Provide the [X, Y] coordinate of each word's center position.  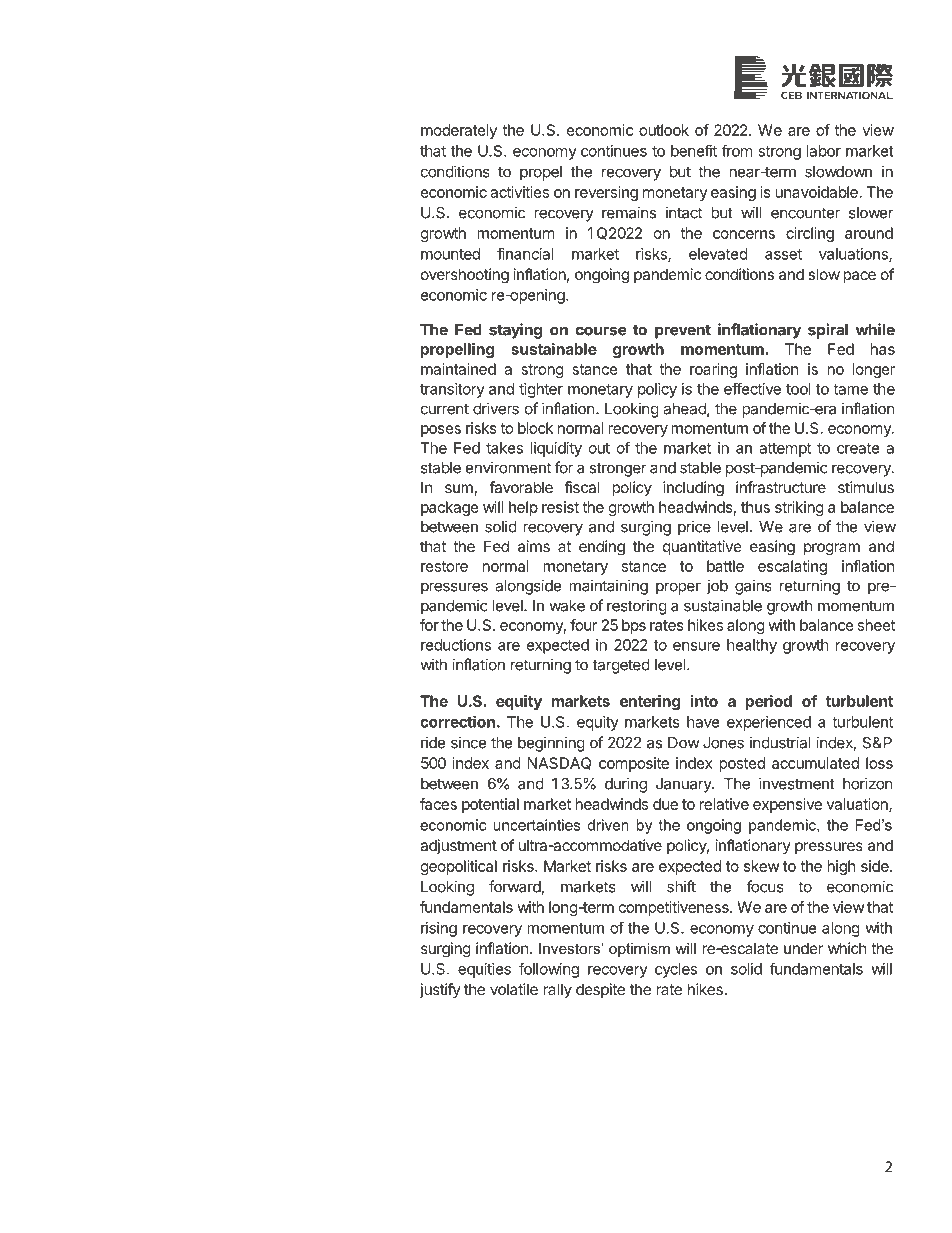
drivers [496, 408]
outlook [664, 130]
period [769, 702]
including [693, 489]
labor [824, 151]
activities [519, 192]
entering [650, 702]
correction [457, 721]
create [858, 448]
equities [484, 970]
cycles [676, 970]
